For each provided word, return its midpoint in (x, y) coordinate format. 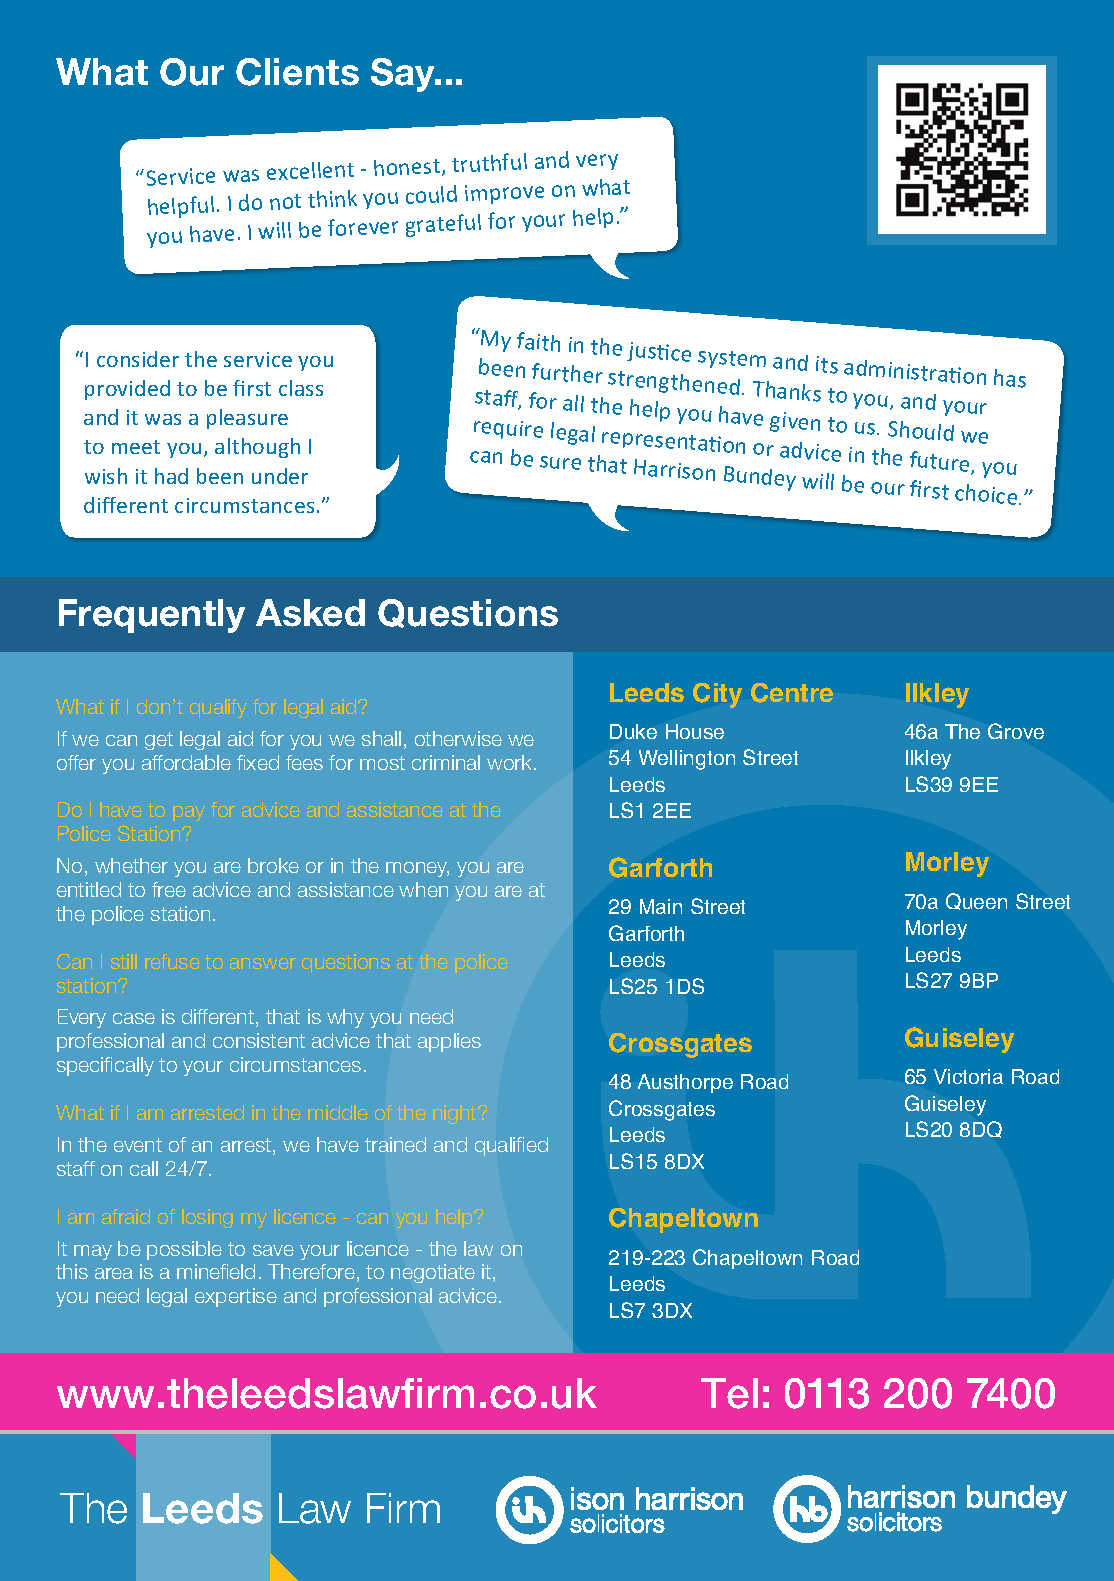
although (257, 448)
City (717, 695)
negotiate (433, 1273)
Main (661, 906)
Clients (297, 72)
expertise (236, 1297)
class (301, 388)
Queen (976, 901)
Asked (310, 613)
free (169, 889)
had (171, 476)
